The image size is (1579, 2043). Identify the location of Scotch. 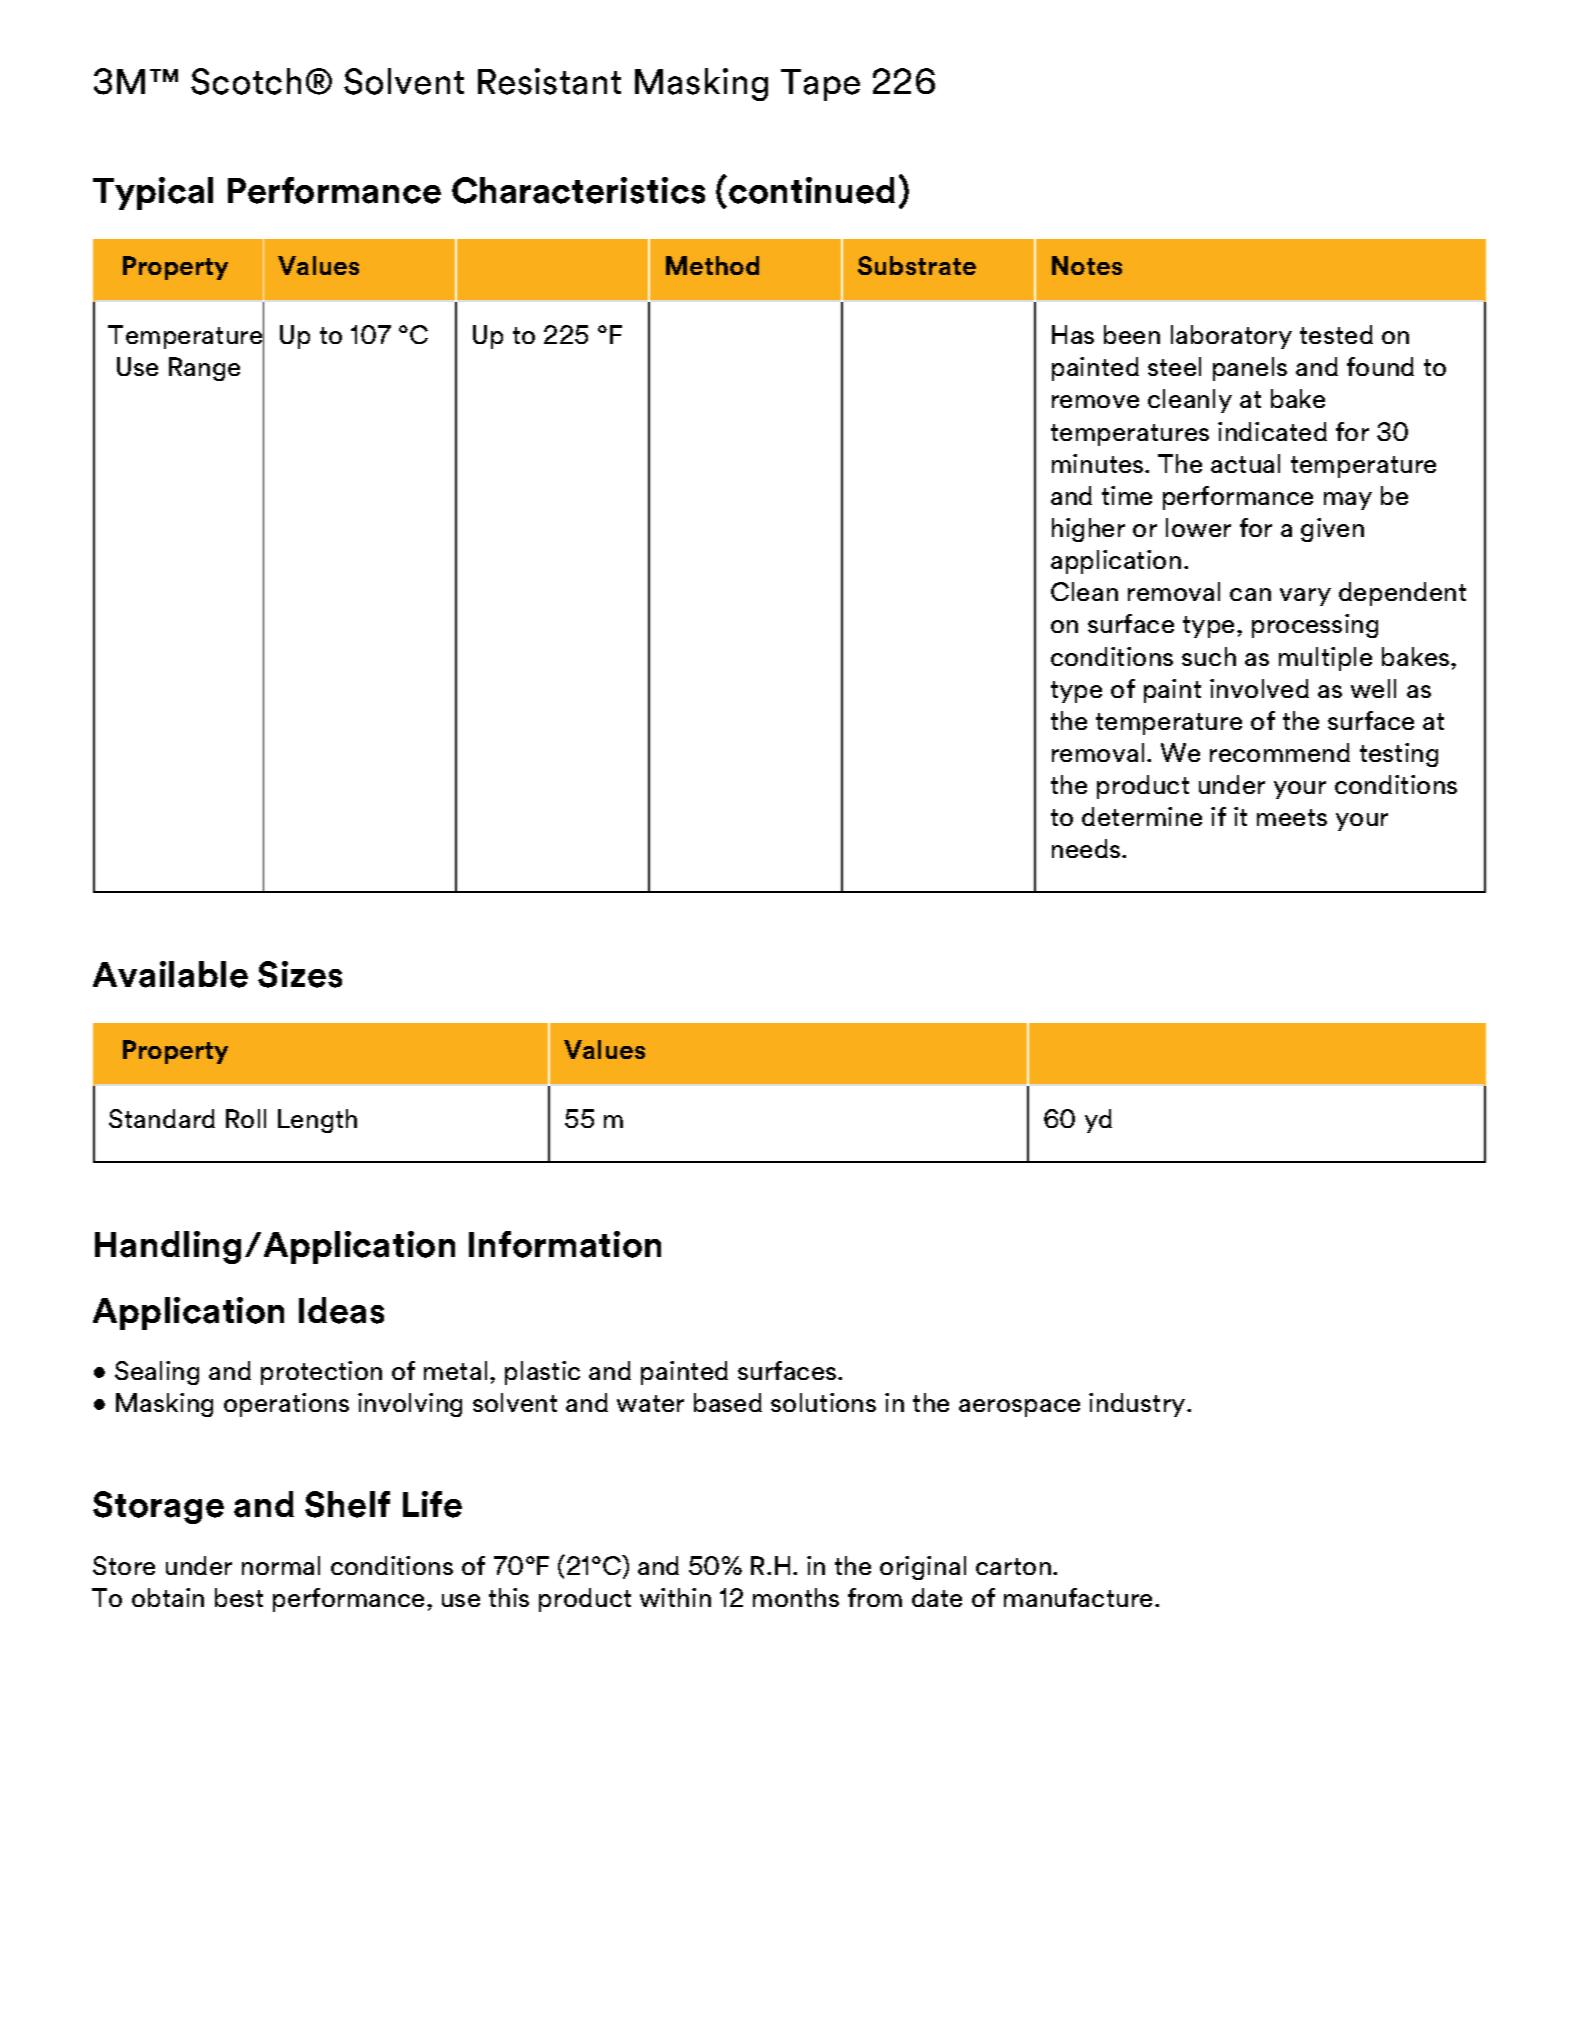
(246, 81).
